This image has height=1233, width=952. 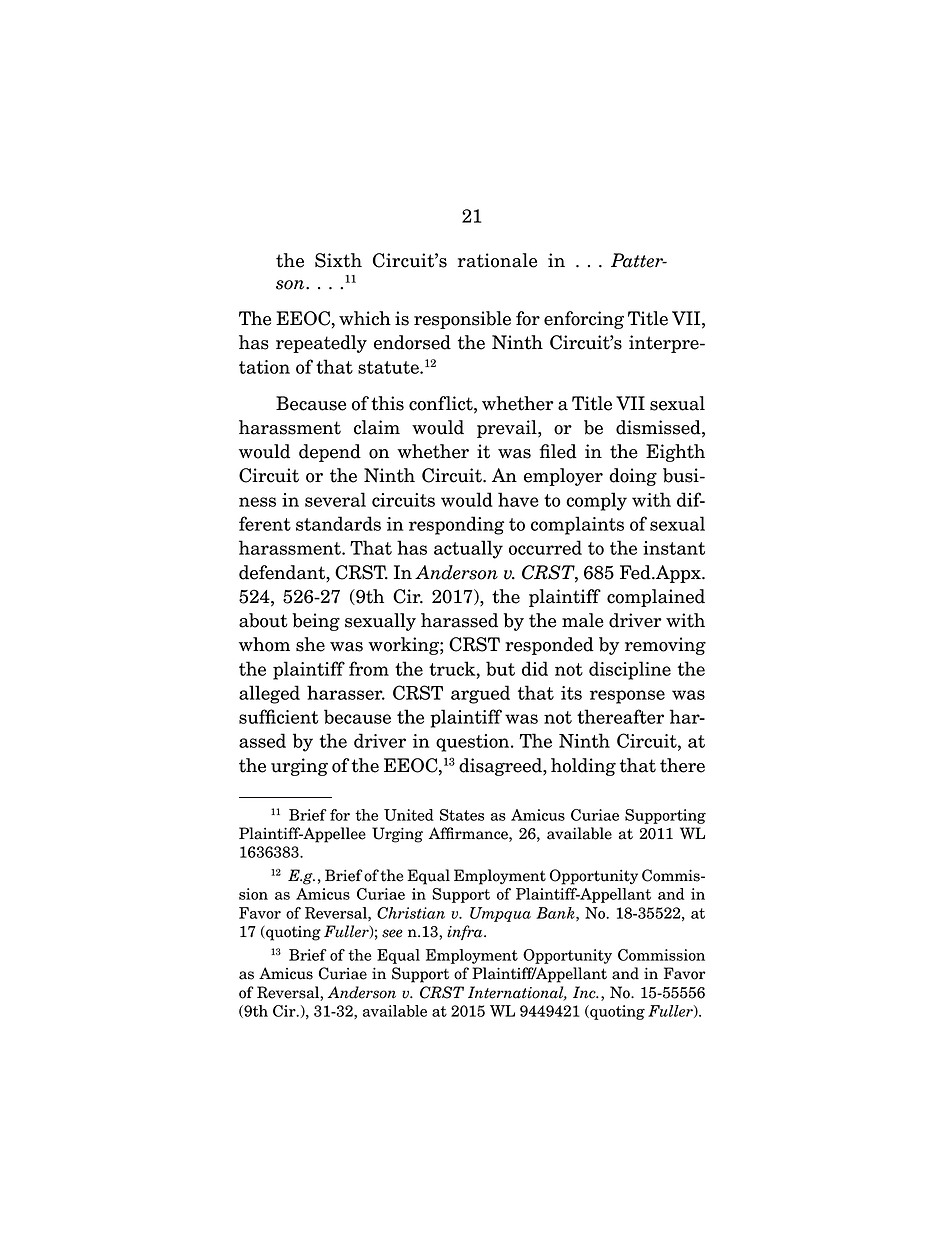 I want to click on enforcing, so click(x=584, y=320).
